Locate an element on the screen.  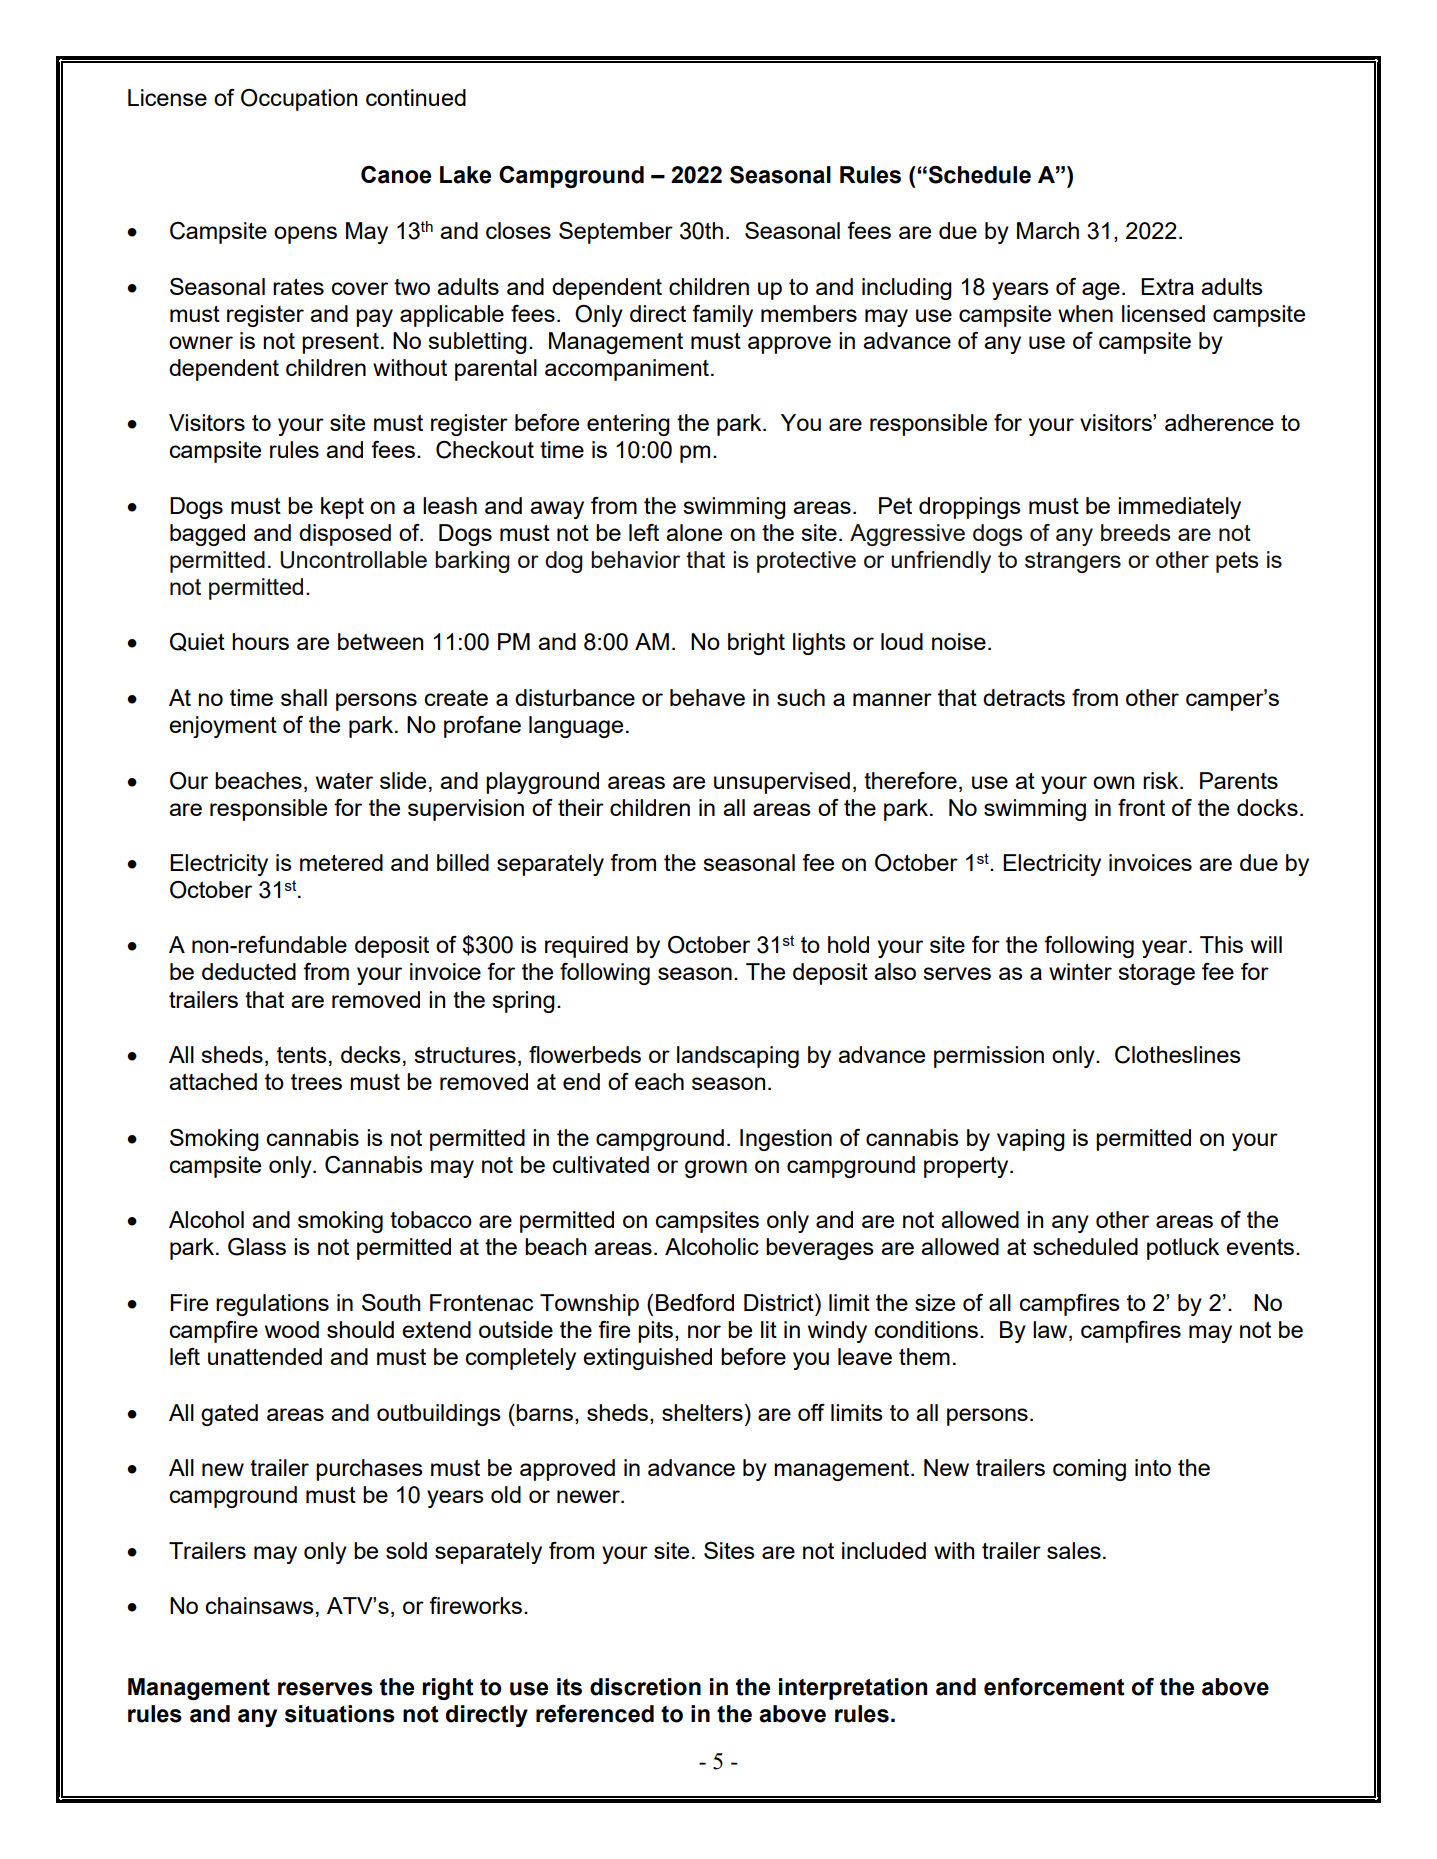
September is located at coordinates (616, 233).
